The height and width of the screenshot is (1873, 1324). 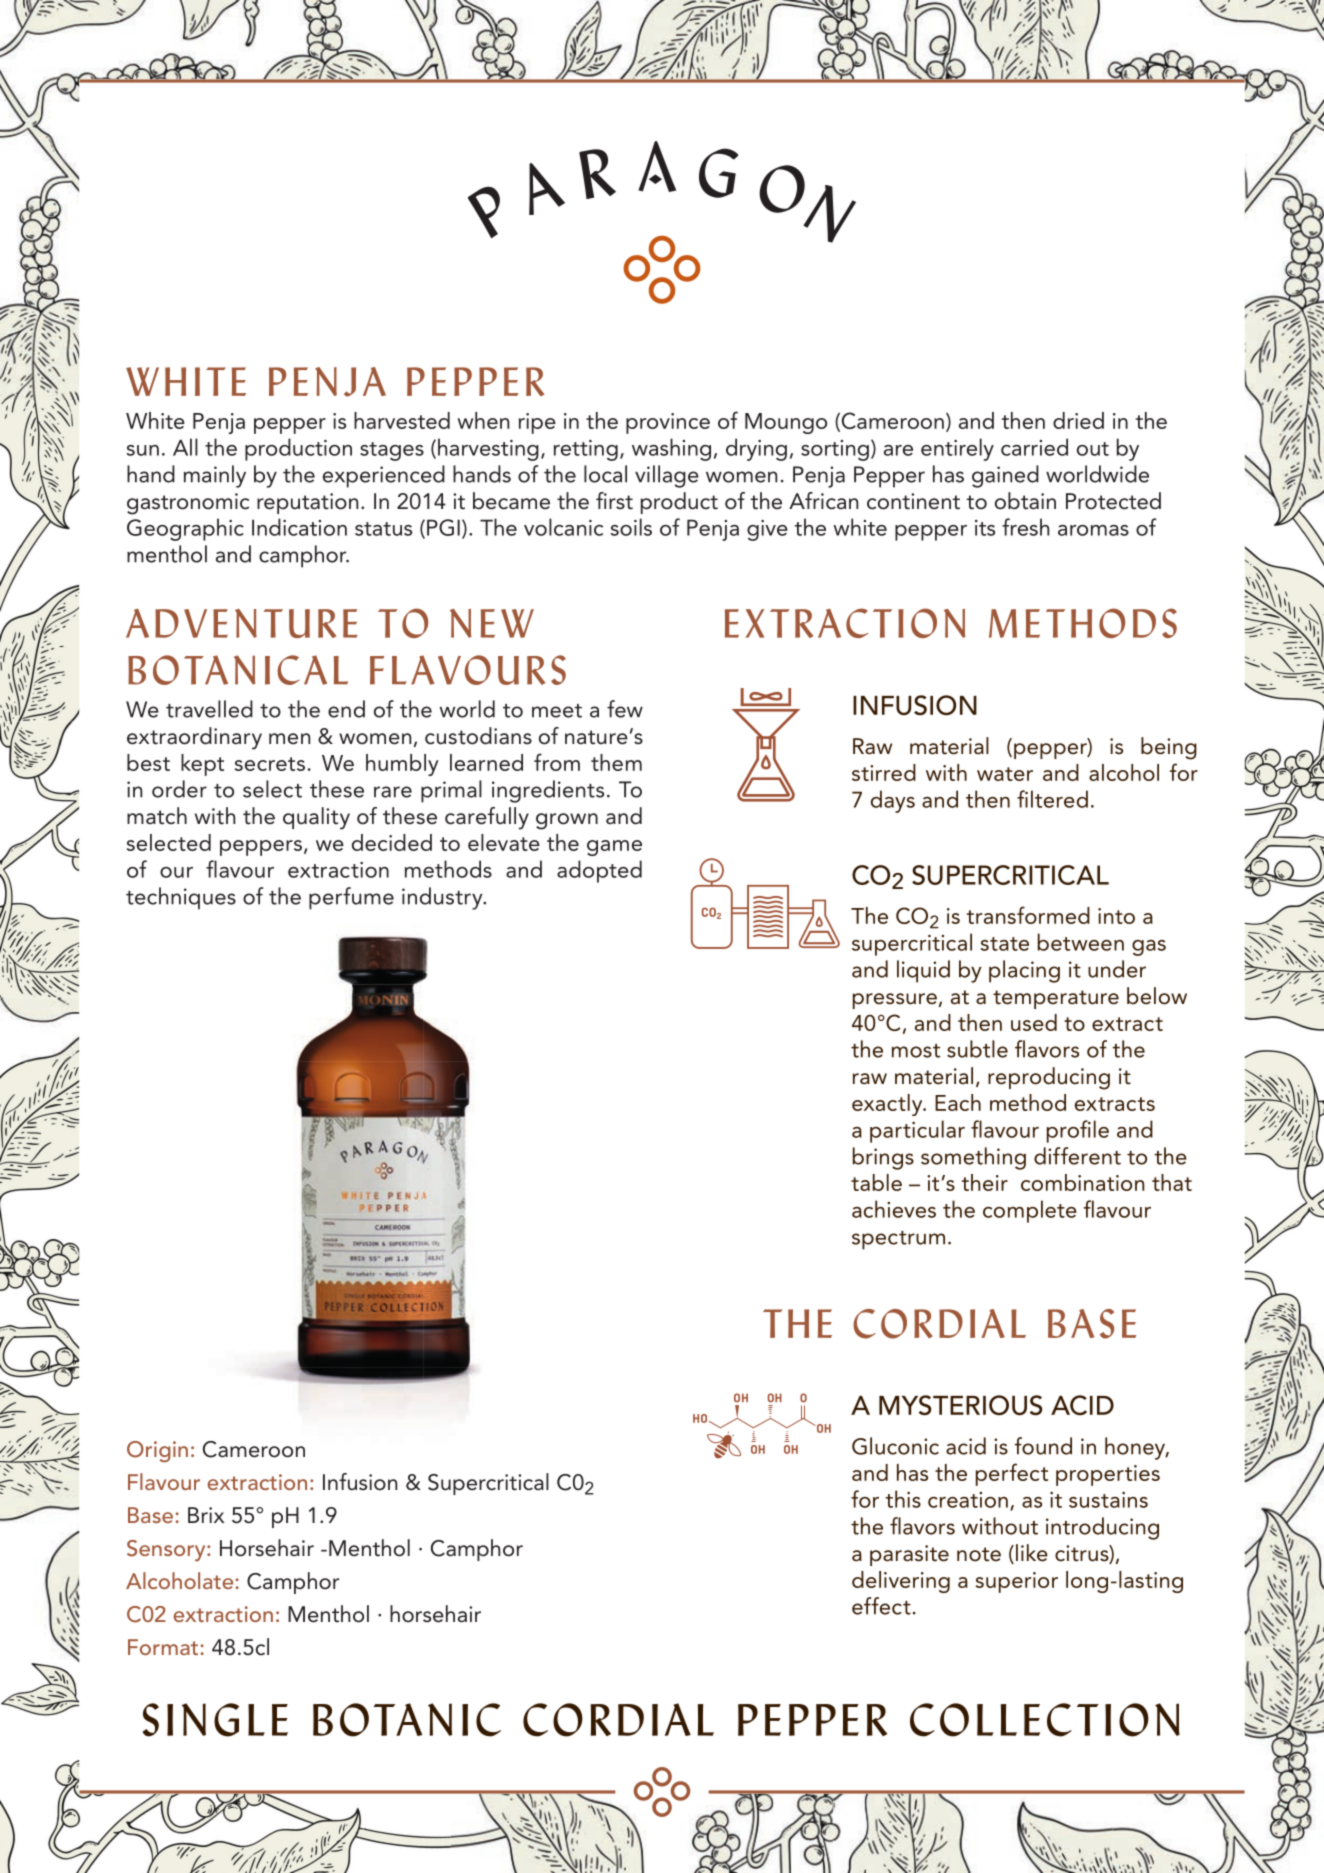 I want to click on carried, so click(x=1034, y=447).
